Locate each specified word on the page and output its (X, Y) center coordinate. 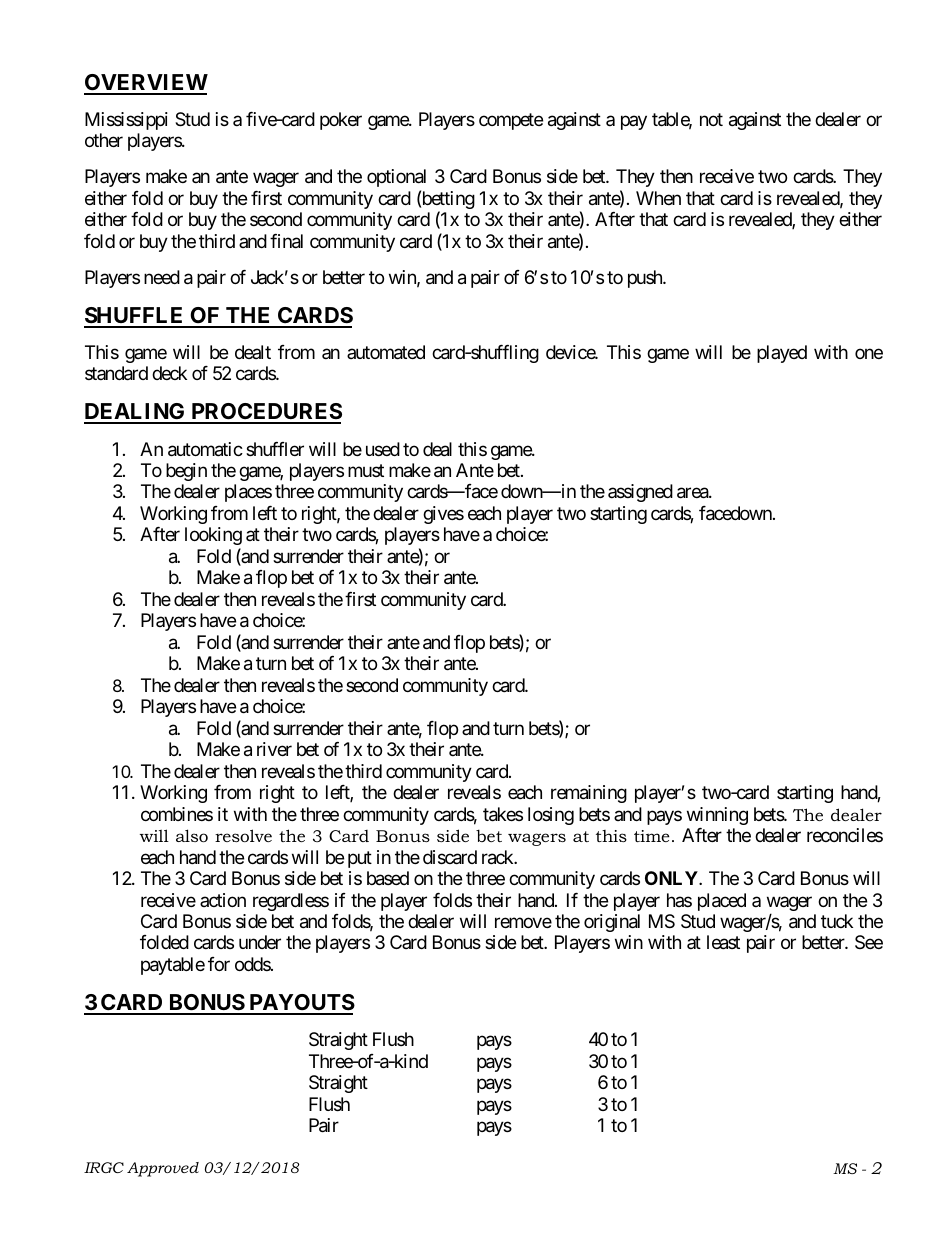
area (693, 493)
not (711, 119)
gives (443, 515)
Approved (163, 1169)
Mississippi (126, 121)
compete (511, 121)
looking (213, 536)
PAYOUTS (301, 1004)
